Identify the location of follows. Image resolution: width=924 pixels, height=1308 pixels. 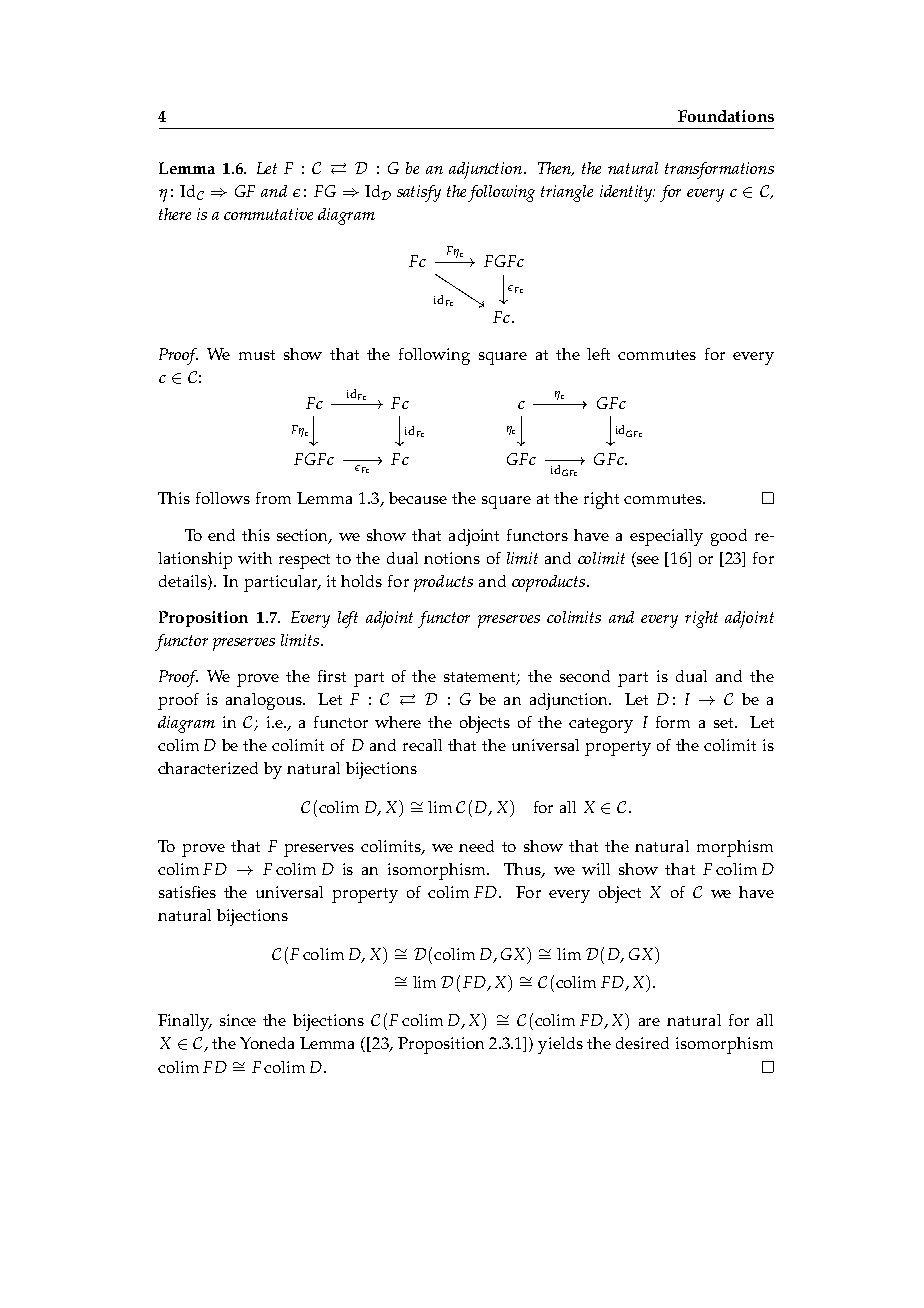
(223, 498).
